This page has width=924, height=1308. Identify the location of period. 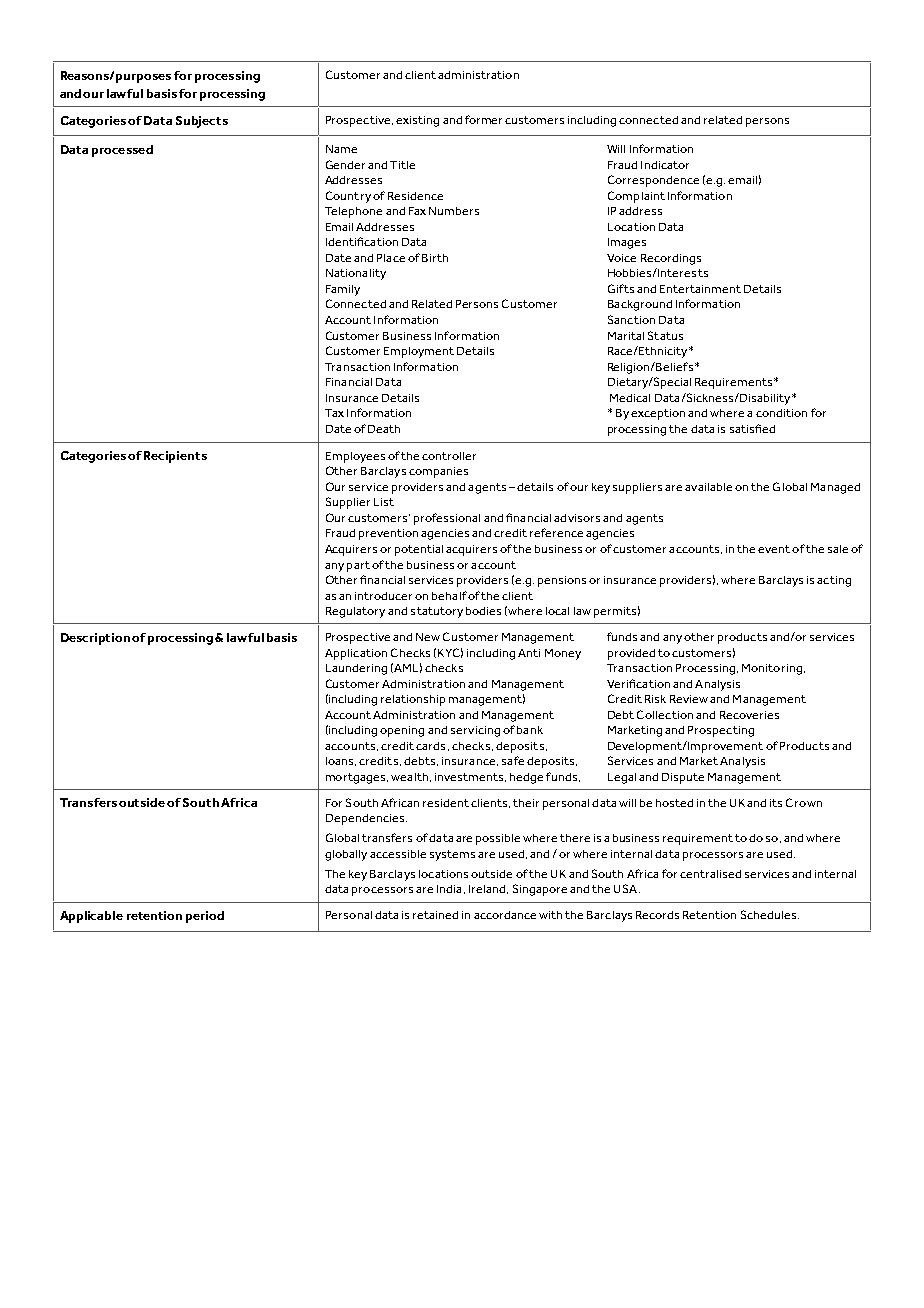
(205, 917).
